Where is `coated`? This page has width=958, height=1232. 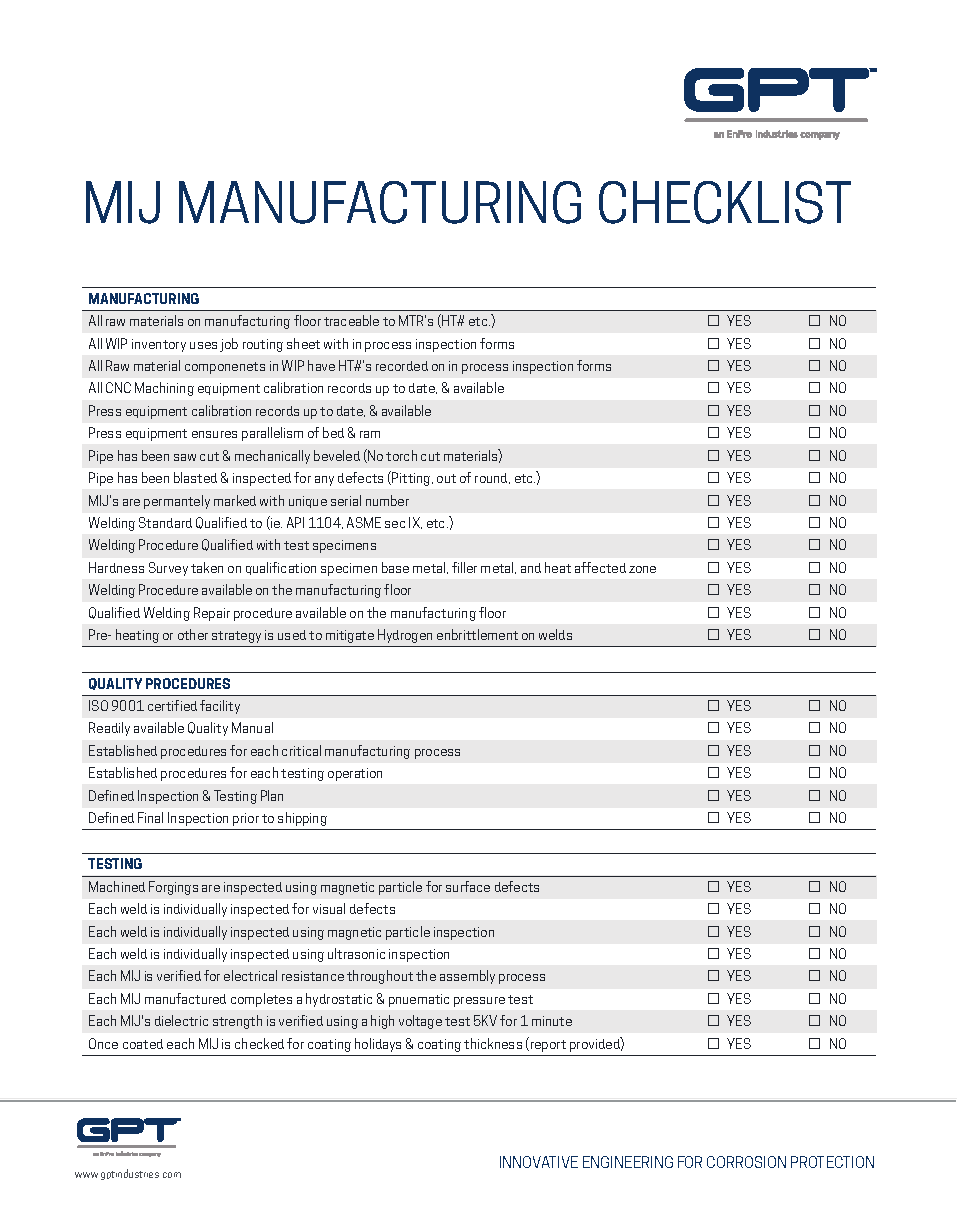
coated is located at coordinates (143, 1044).
